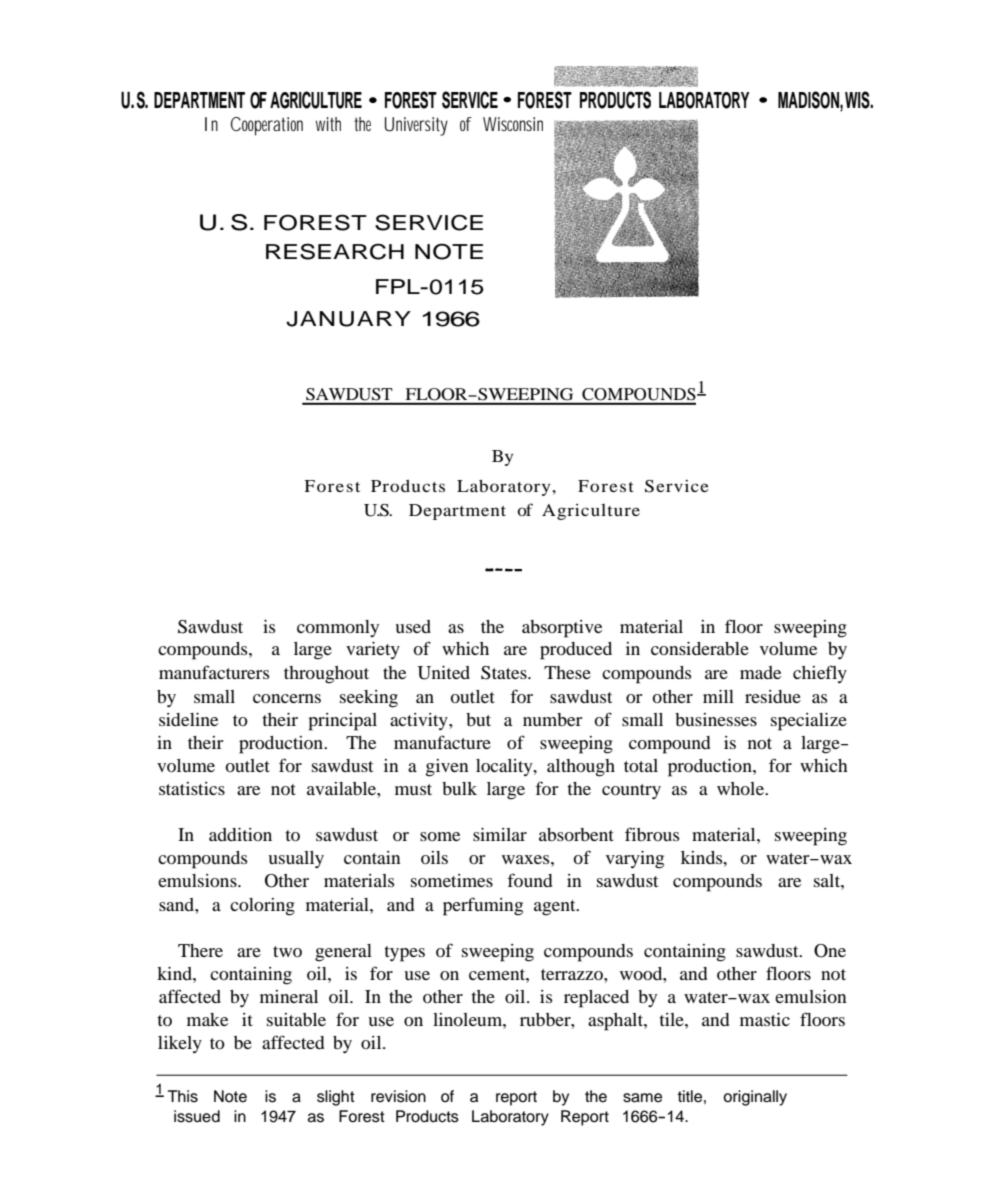 Image resolution: width=994 pixels, height=1204 pixels. Describe the element at coordinates (513, 124) in the document. I see `Wisconsin` at that location.
